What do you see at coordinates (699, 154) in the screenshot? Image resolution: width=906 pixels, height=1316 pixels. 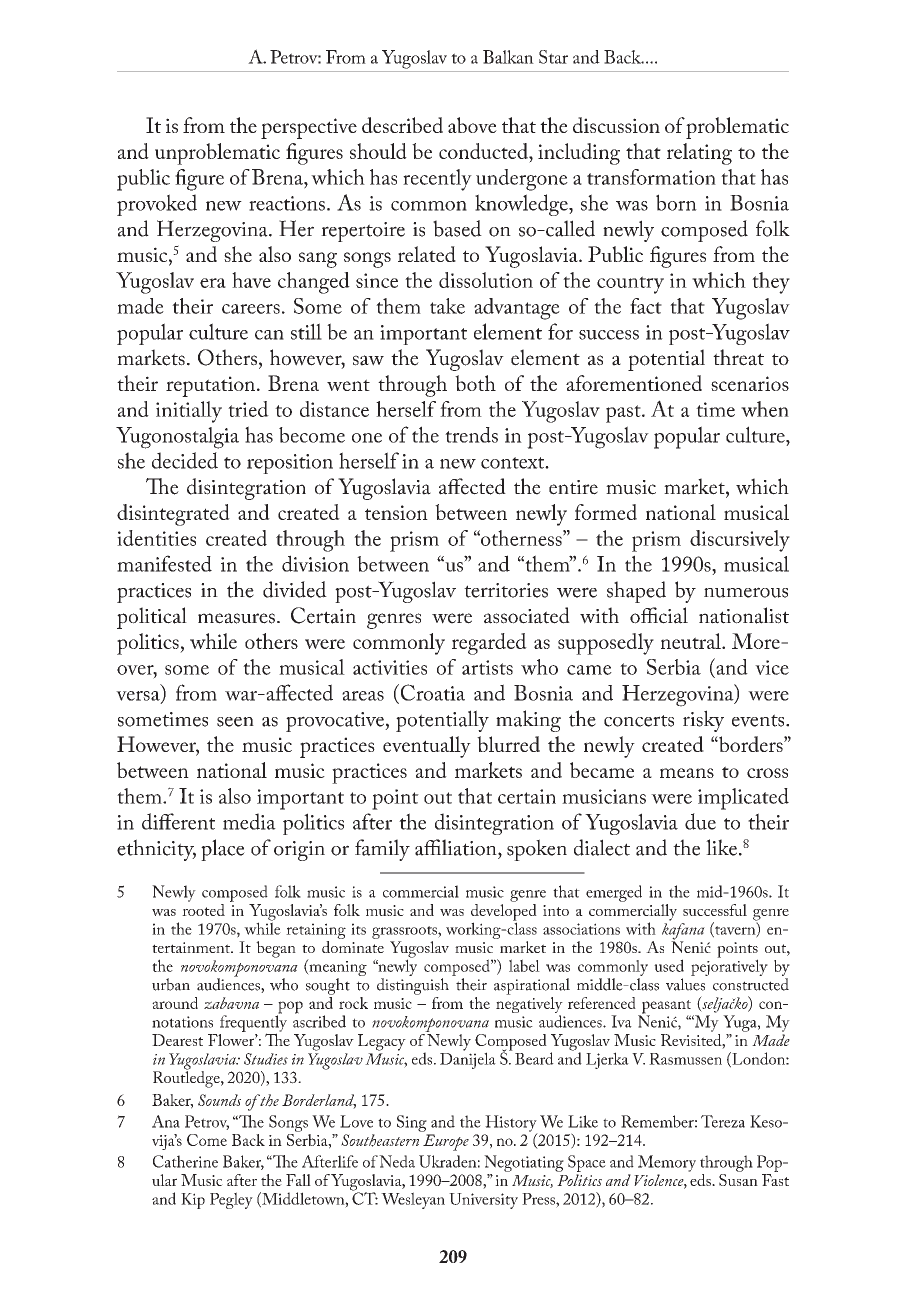 I see `relating` at bounding box center [699, 154].
